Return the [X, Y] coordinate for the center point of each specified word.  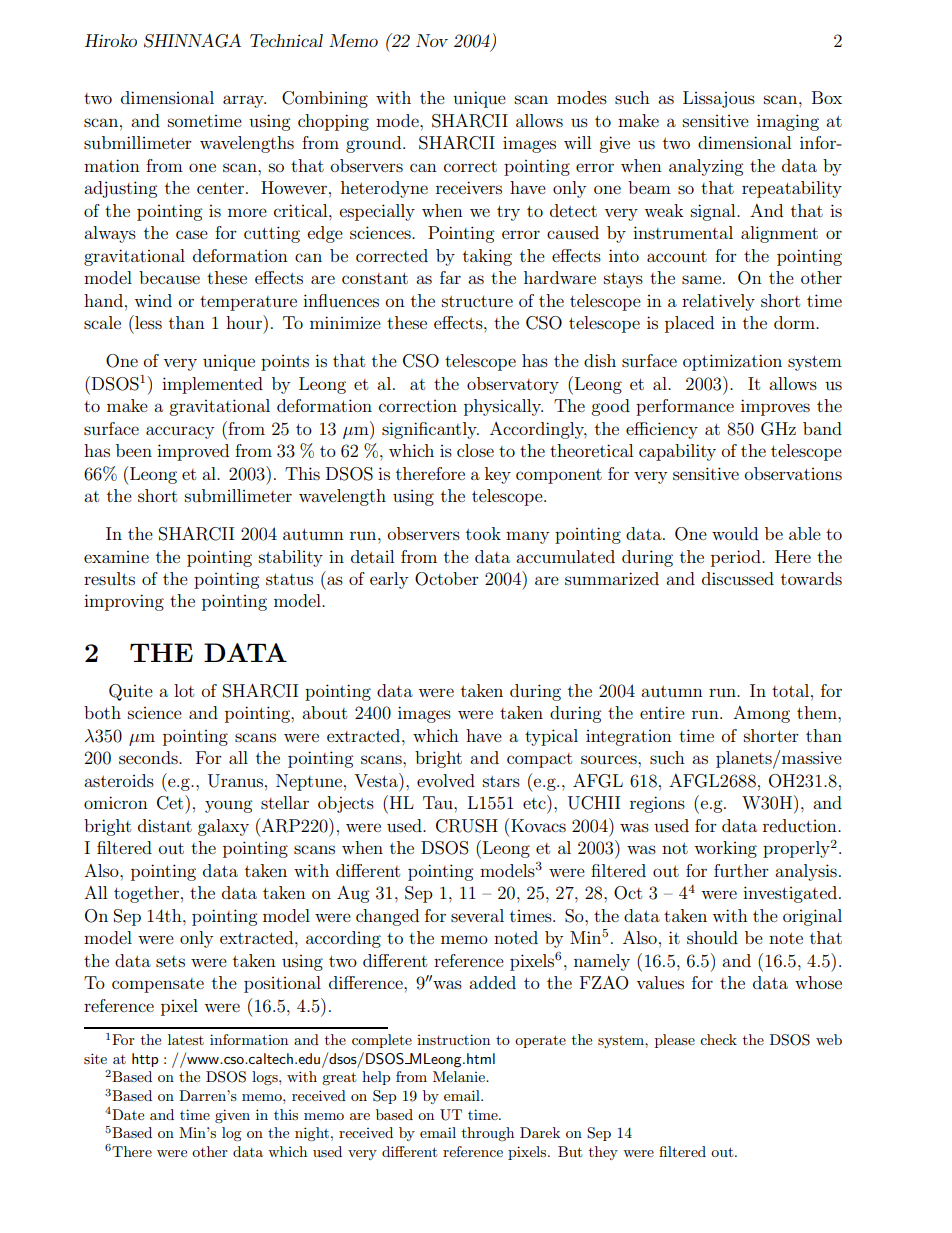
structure [477, 301]
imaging [788, 122]
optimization [732, 362]
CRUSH [467, 826]
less [147, 322]
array [244, 101]
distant [165, 825]
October [447, 579]
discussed [738, 578]
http [145, 1060]
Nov [432, 40]
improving [124, 602]
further [741, 870]
